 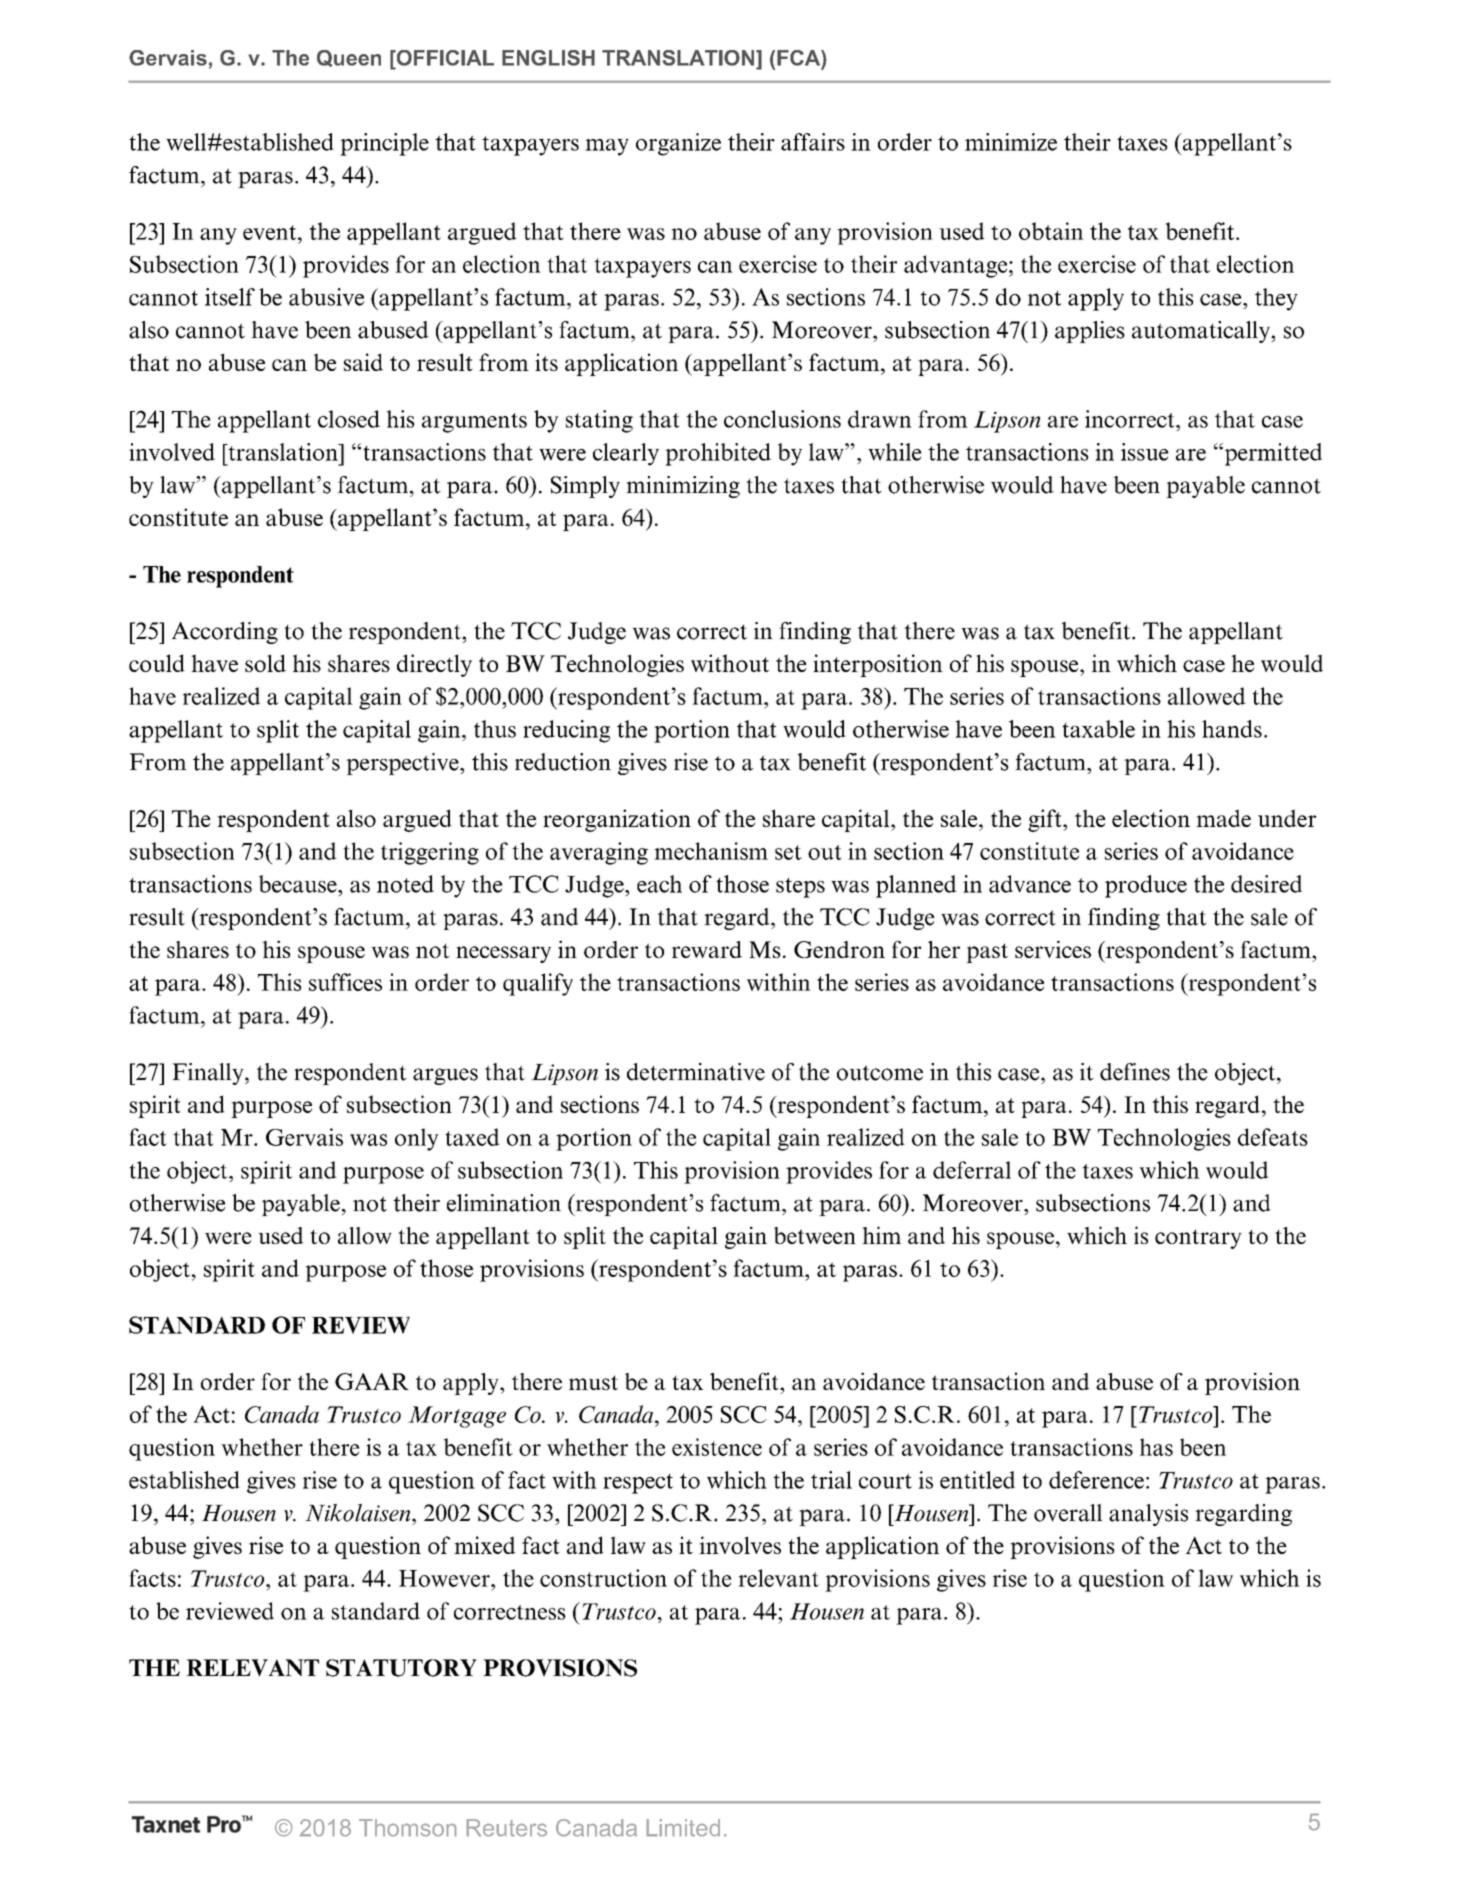 I want to click on Mortgage, so click(x=457, y=1417).
